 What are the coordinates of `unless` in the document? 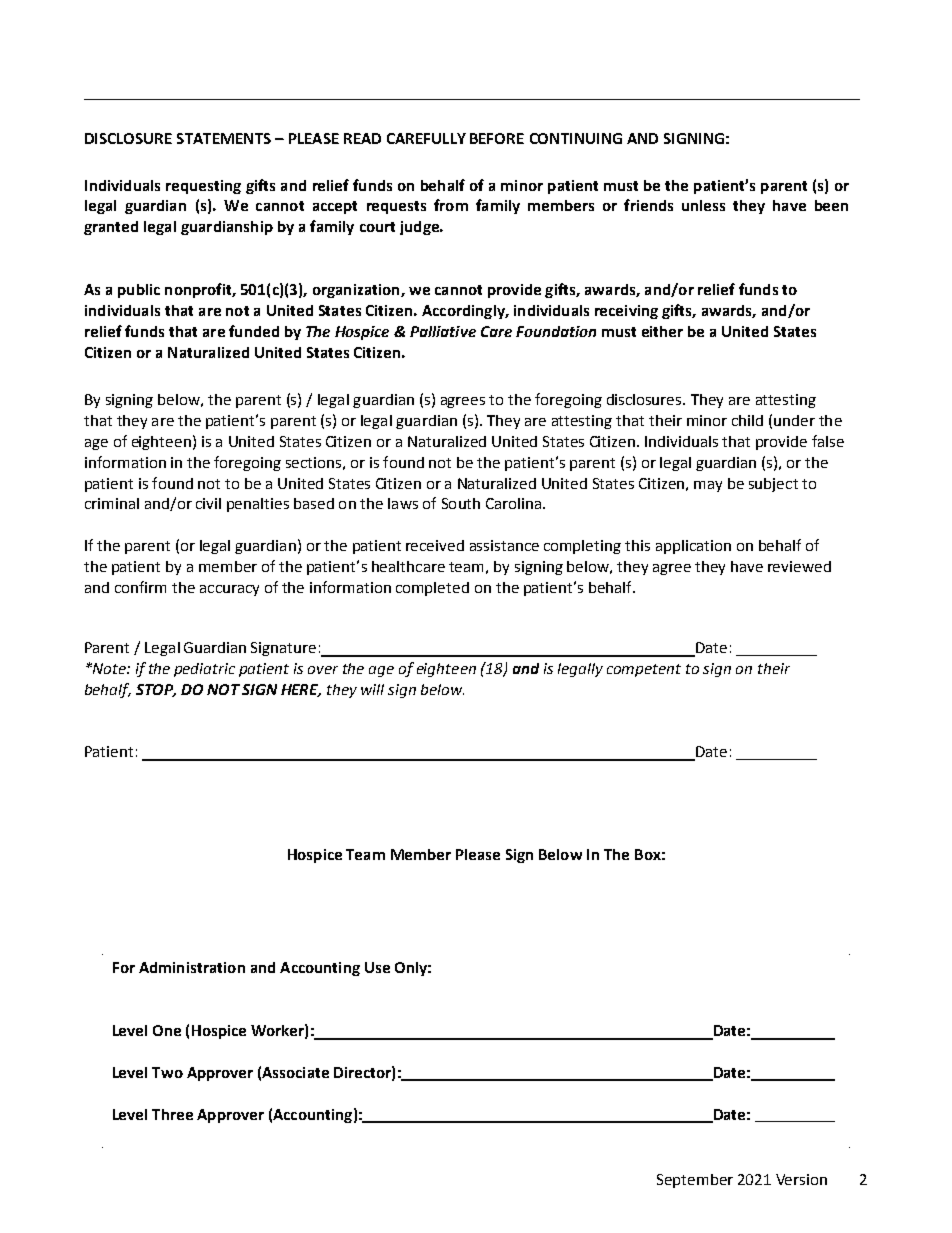 It's located at (703, 205).
